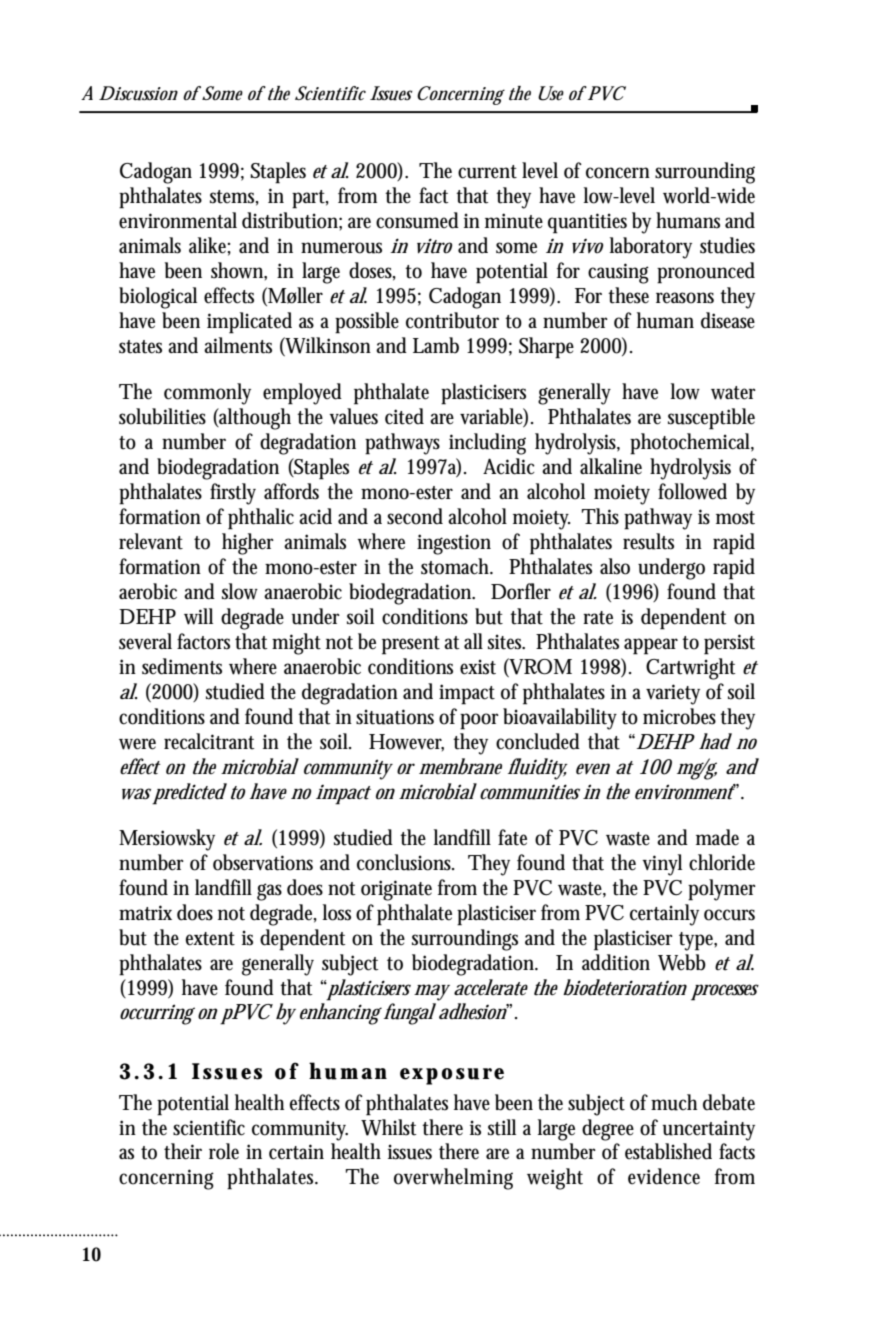 The image size is (896, 1342). What do you see at coordinates (487, 172) in the screenshot?
I see `current` at bounding box center [487, 172].
